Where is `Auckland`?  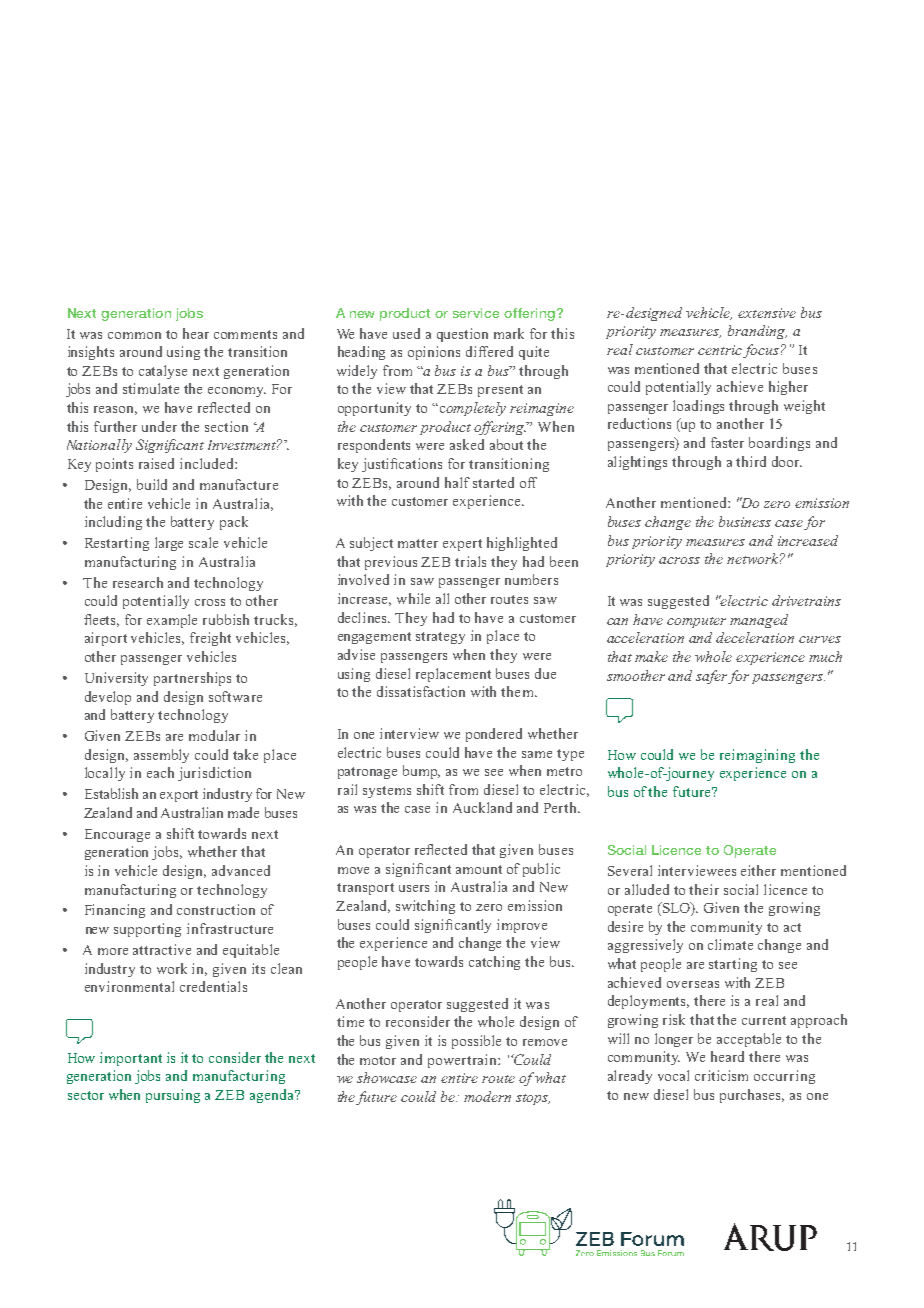
Auckland is located at coordinates (482, 807).
